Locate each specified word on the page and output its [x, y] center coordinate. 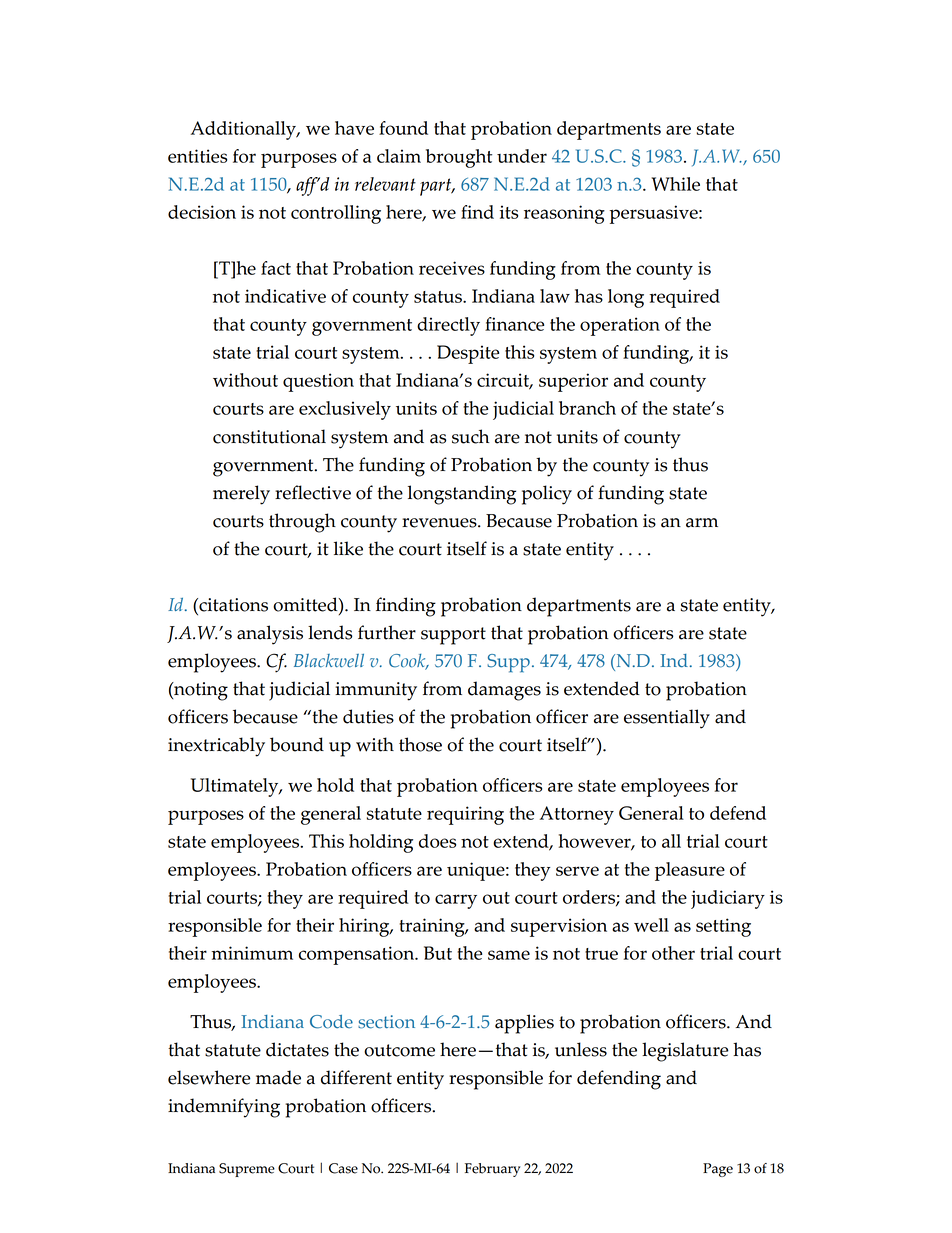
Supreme [247, 1170]
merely [241, 495]
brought [459, 158]
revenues [440, 523]
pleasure [690, 871]
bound [297, 744]
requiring [465, 815]
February [492, 1170]
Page [718, 1170]
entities [197, 156]
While [676, 184]
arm [702, 523]
